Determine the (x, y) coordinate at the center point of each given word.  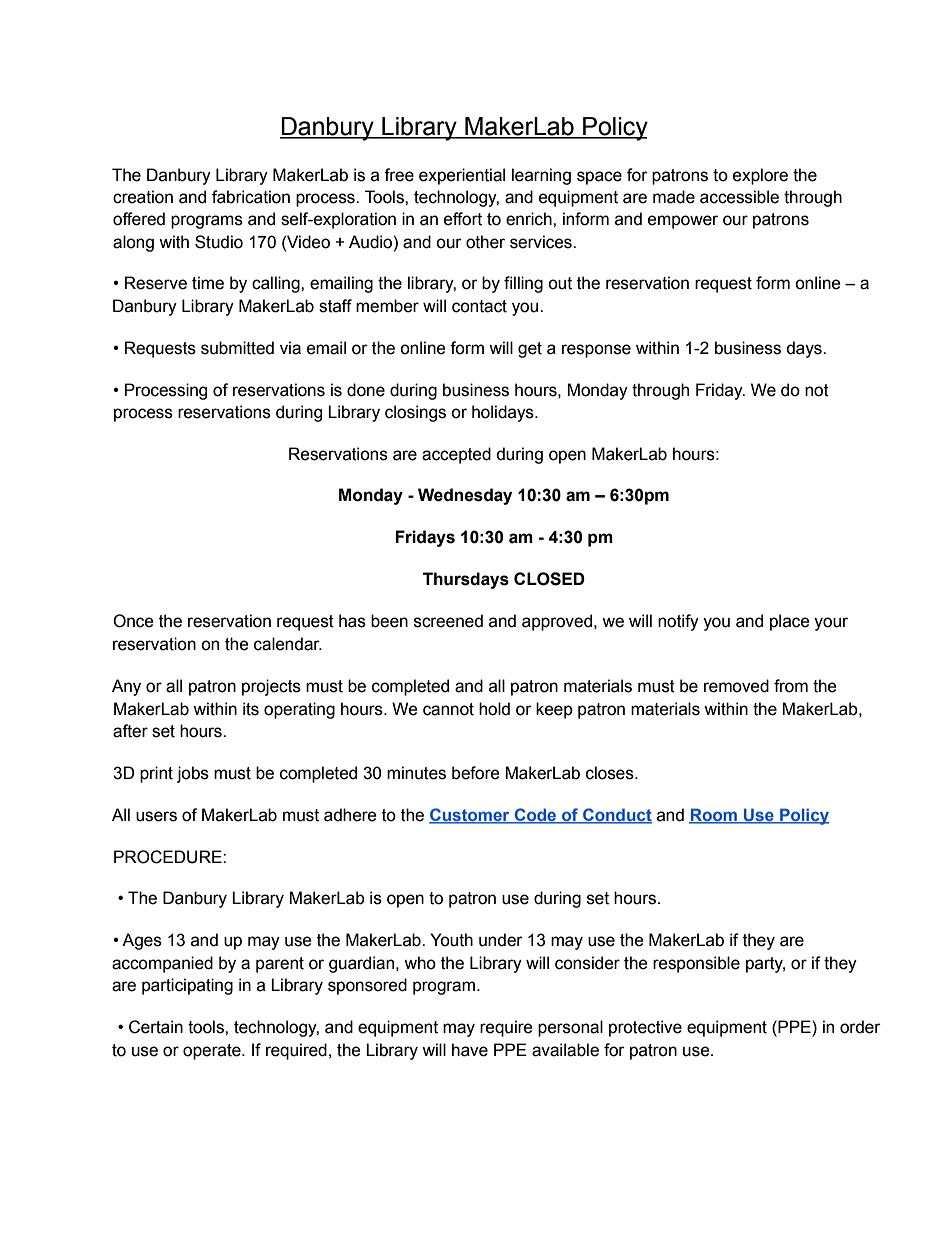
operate (213, 1052)
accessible (739, 197)
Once (133, 621)
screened (448, 621)
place (790, 622)
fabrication (251, 197)
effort (463, 219)
